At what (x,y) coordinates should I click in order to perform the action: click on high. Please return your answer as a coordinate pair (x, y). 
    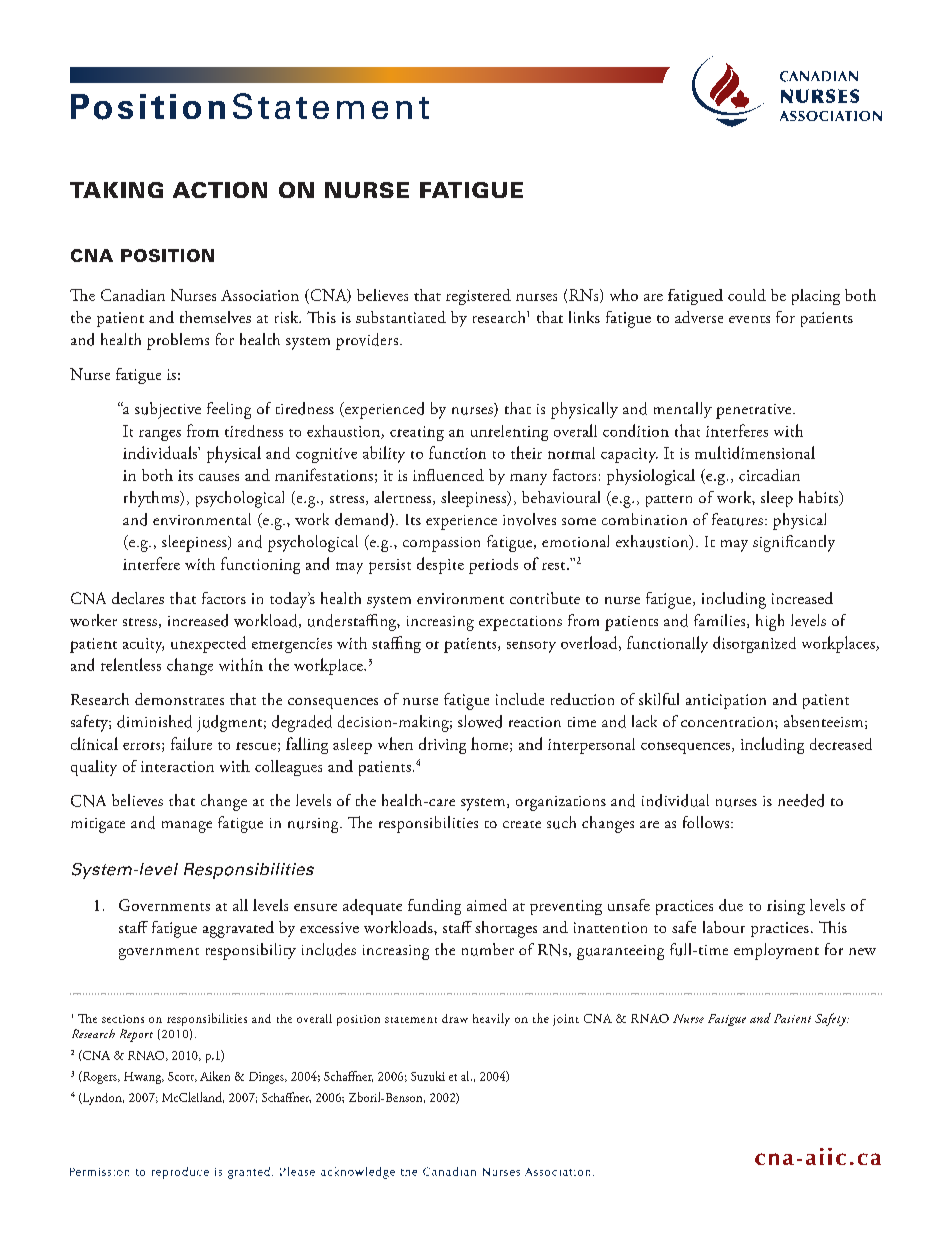
    Looking at the image, I should click on (770, 622).
